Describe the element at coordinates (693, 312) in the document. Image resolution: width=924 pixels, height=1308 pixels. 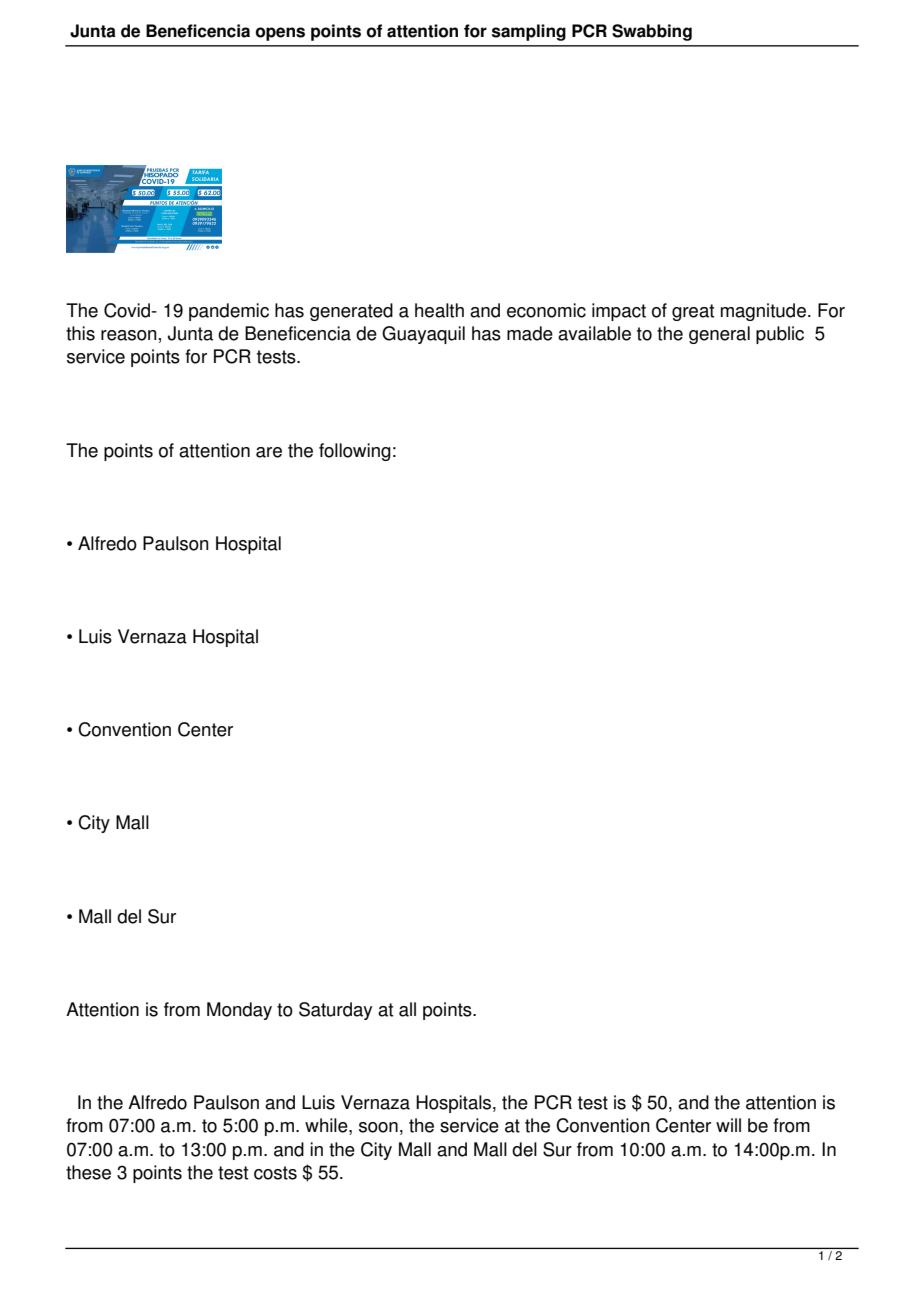
I see `great` at that location.
